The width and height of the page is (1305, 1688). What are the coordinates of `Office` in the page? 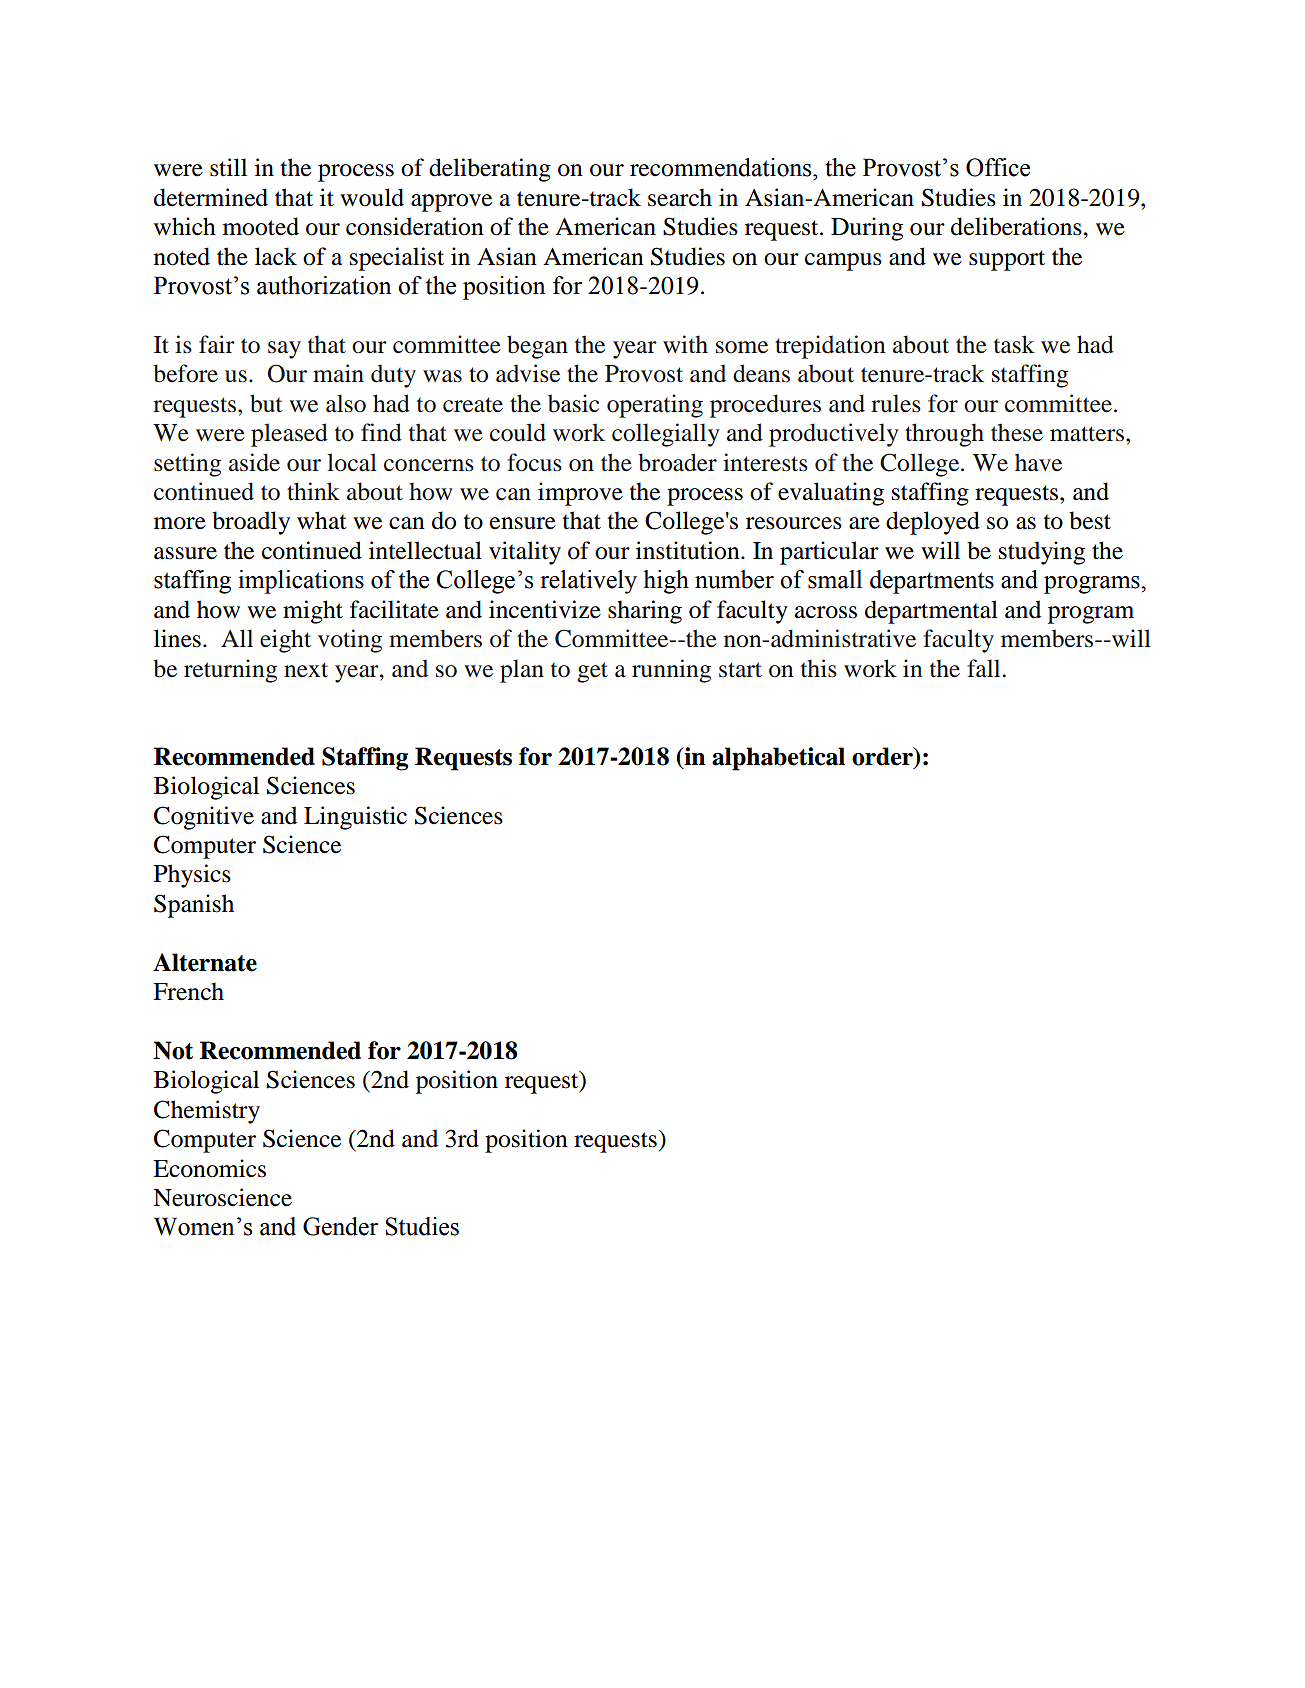 It's located at (998, 167).
